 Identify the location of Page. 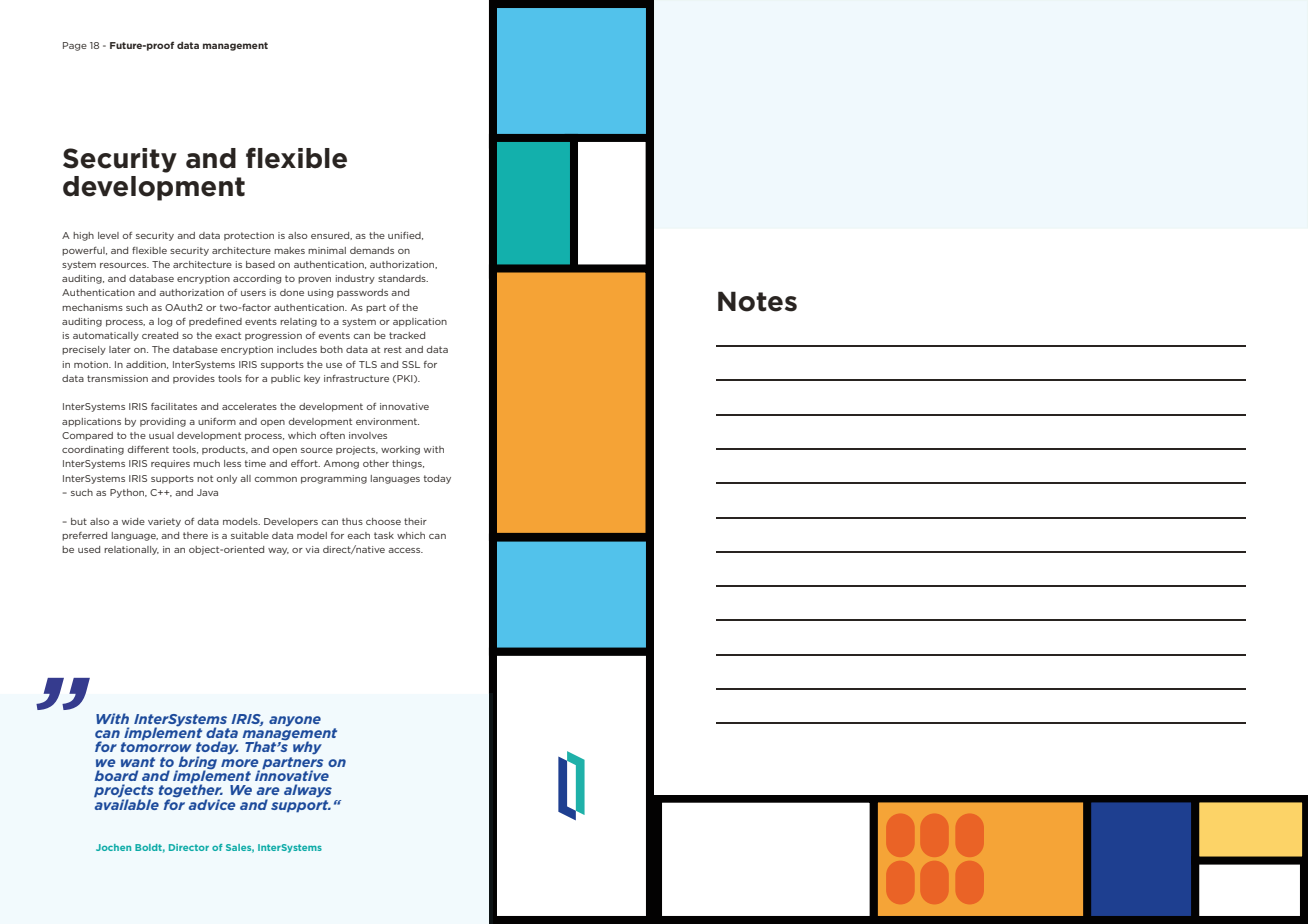
(75, 46).
